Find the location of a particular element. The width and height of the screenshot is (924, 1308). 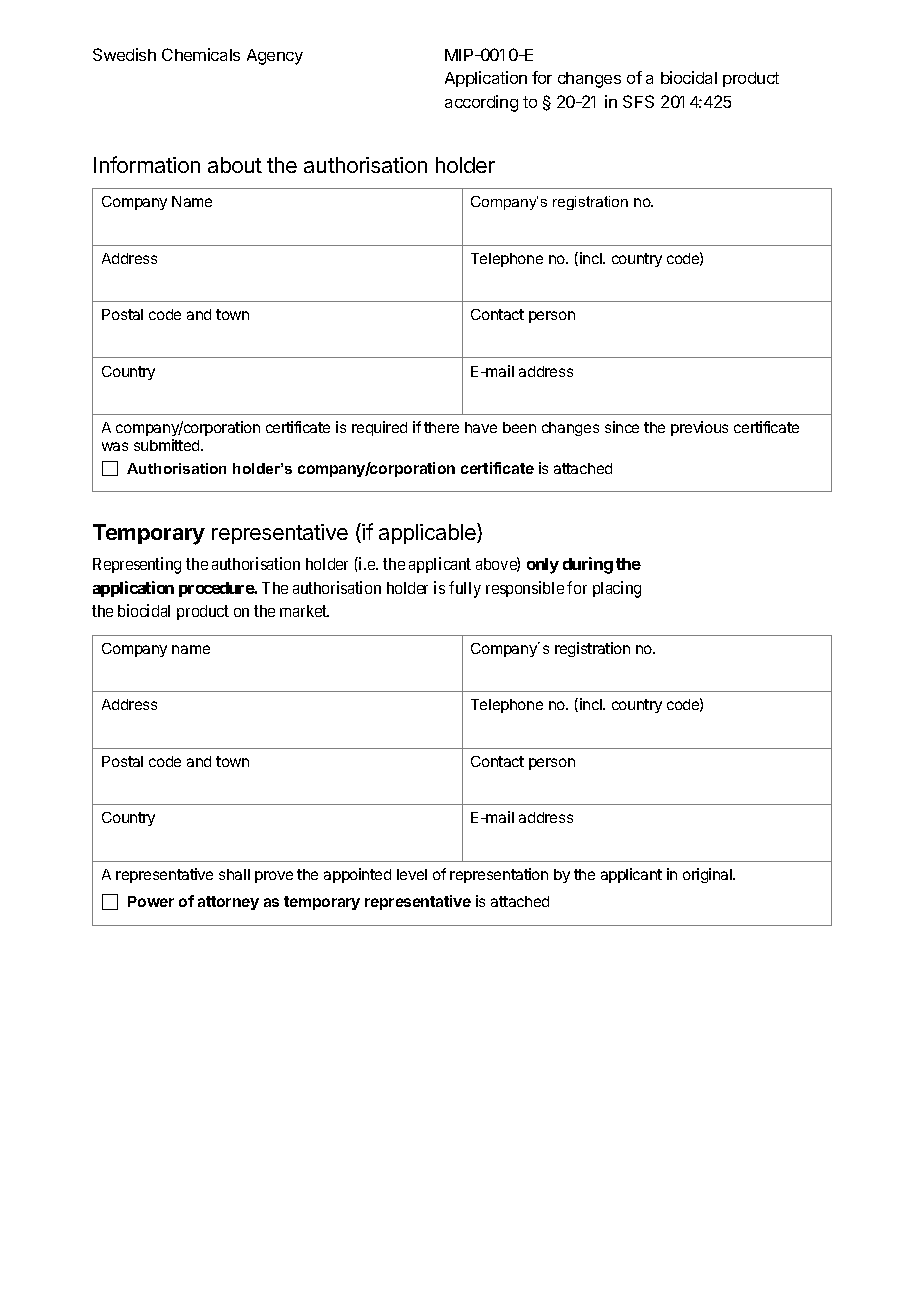

submitted is located at coordinates (168, 445).
